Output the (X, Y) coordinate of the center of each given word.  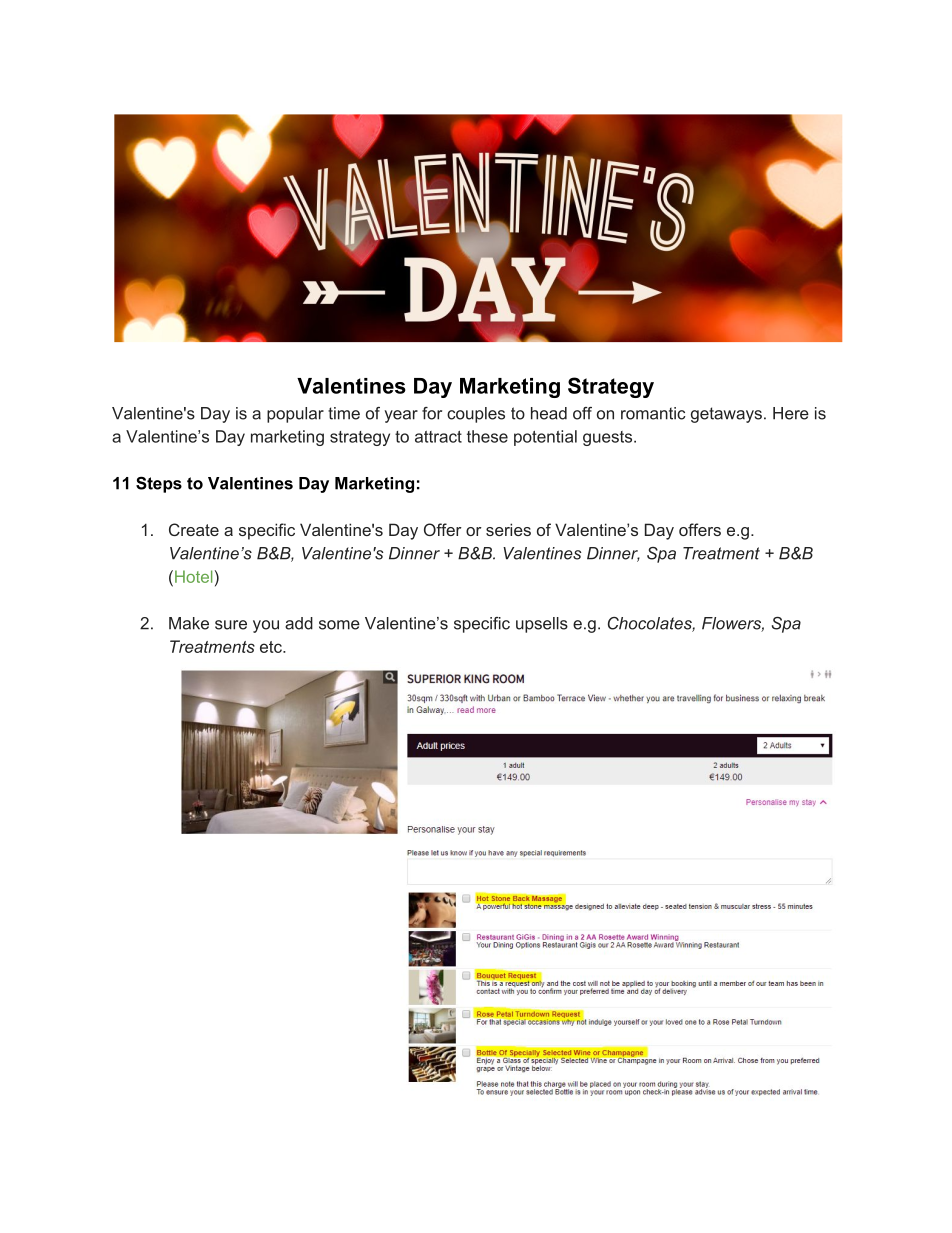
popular (295, 415)
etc (272, 647)
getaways (726, 415)
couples (476, 415)
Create (194, 529)
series (508, 529)
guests (609, 438)
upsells (542, 625)
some (339, 625)
